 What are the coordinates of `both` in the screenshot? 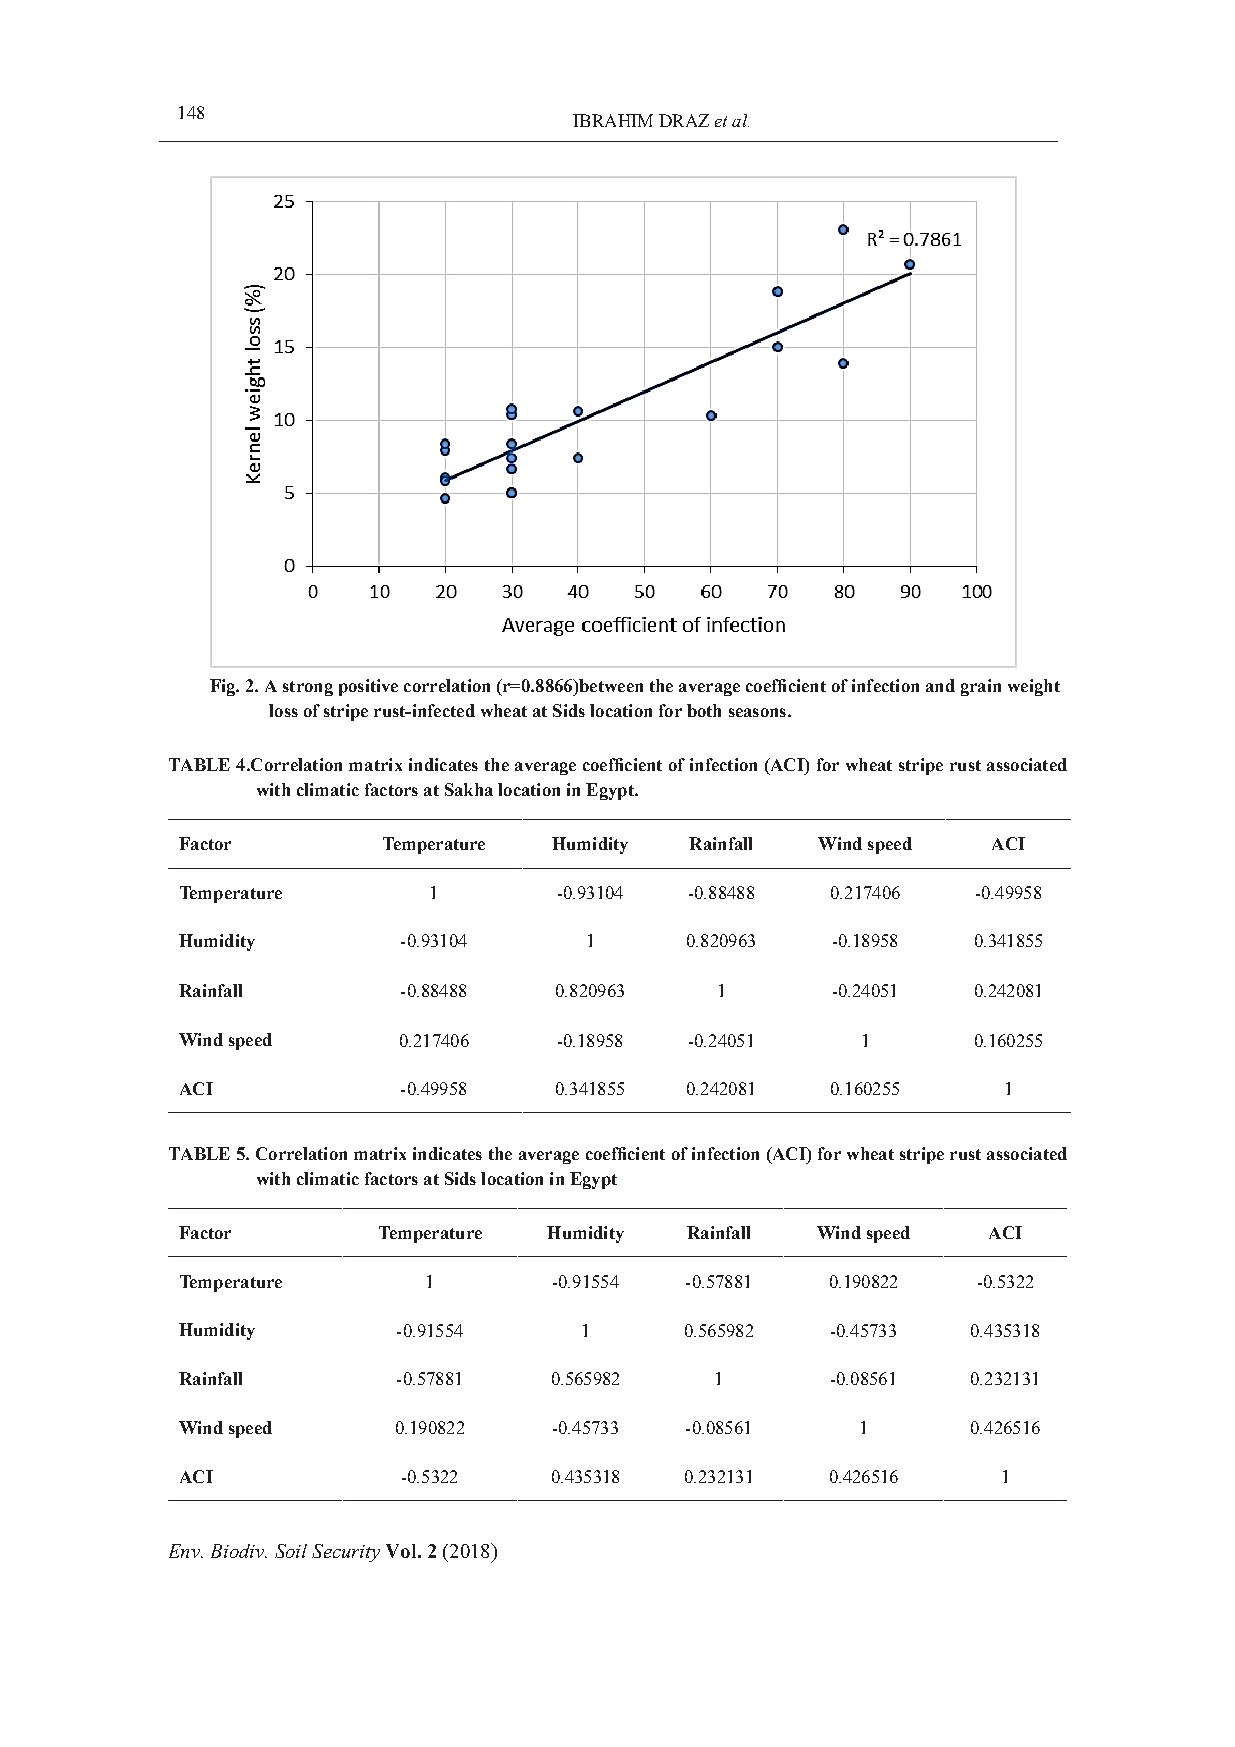 It's located at (704, 710).
